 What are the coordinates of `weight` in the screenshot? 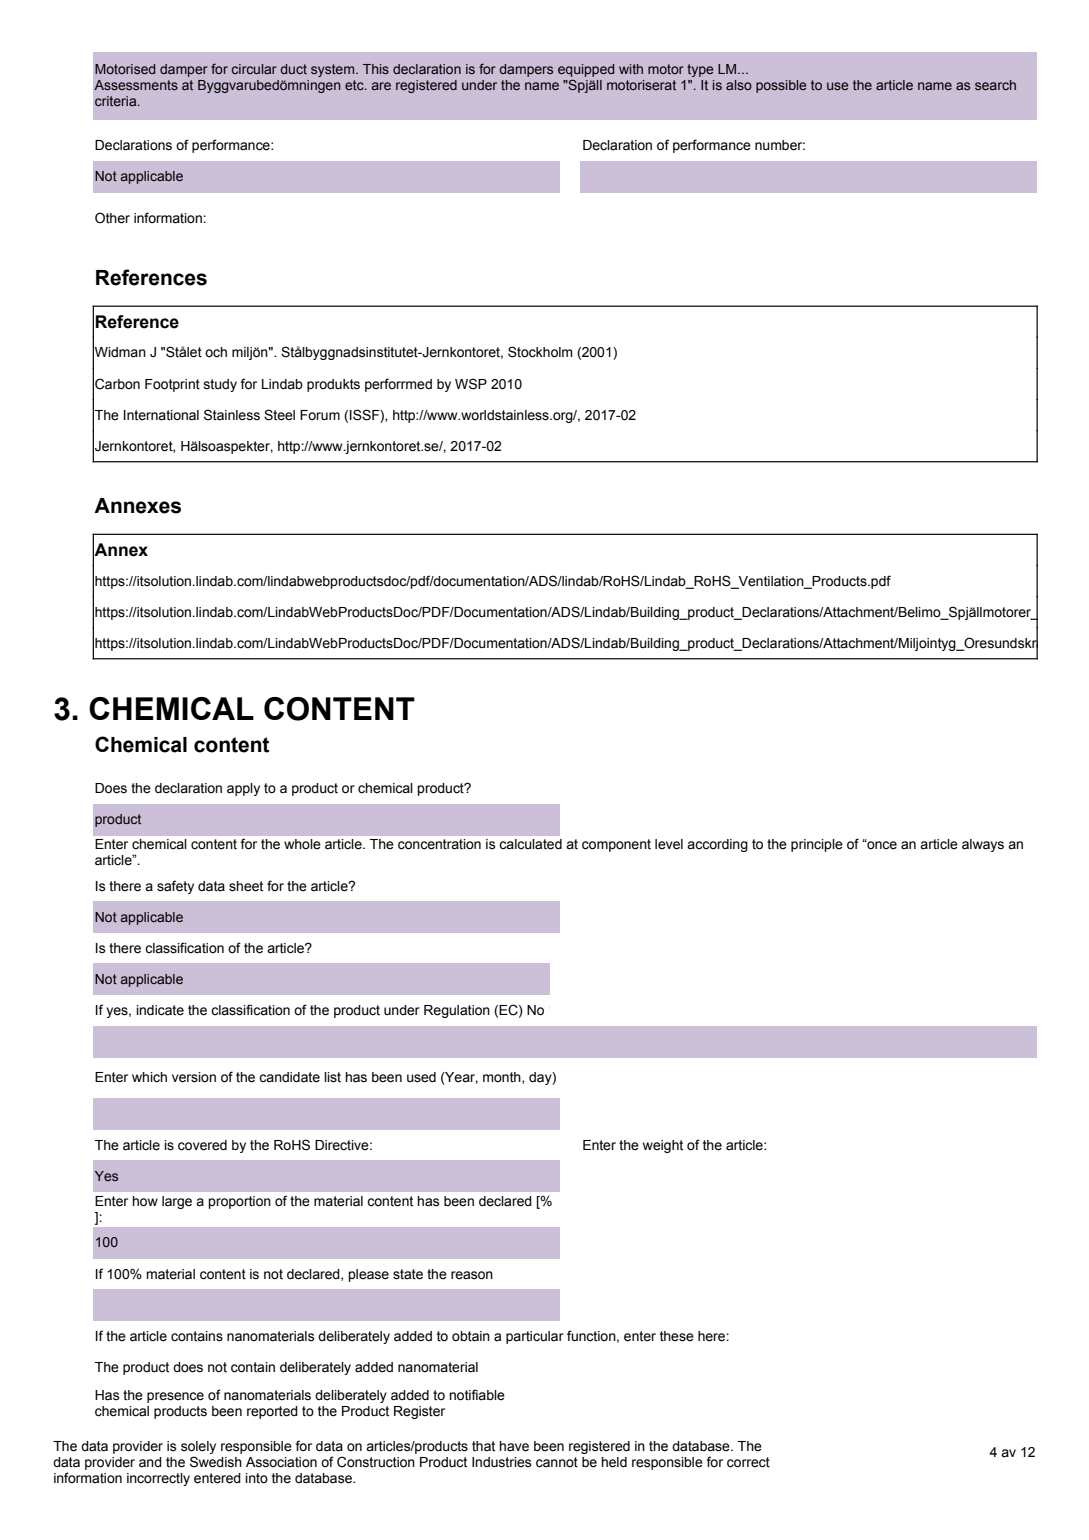 It's located at (663, 1146).
